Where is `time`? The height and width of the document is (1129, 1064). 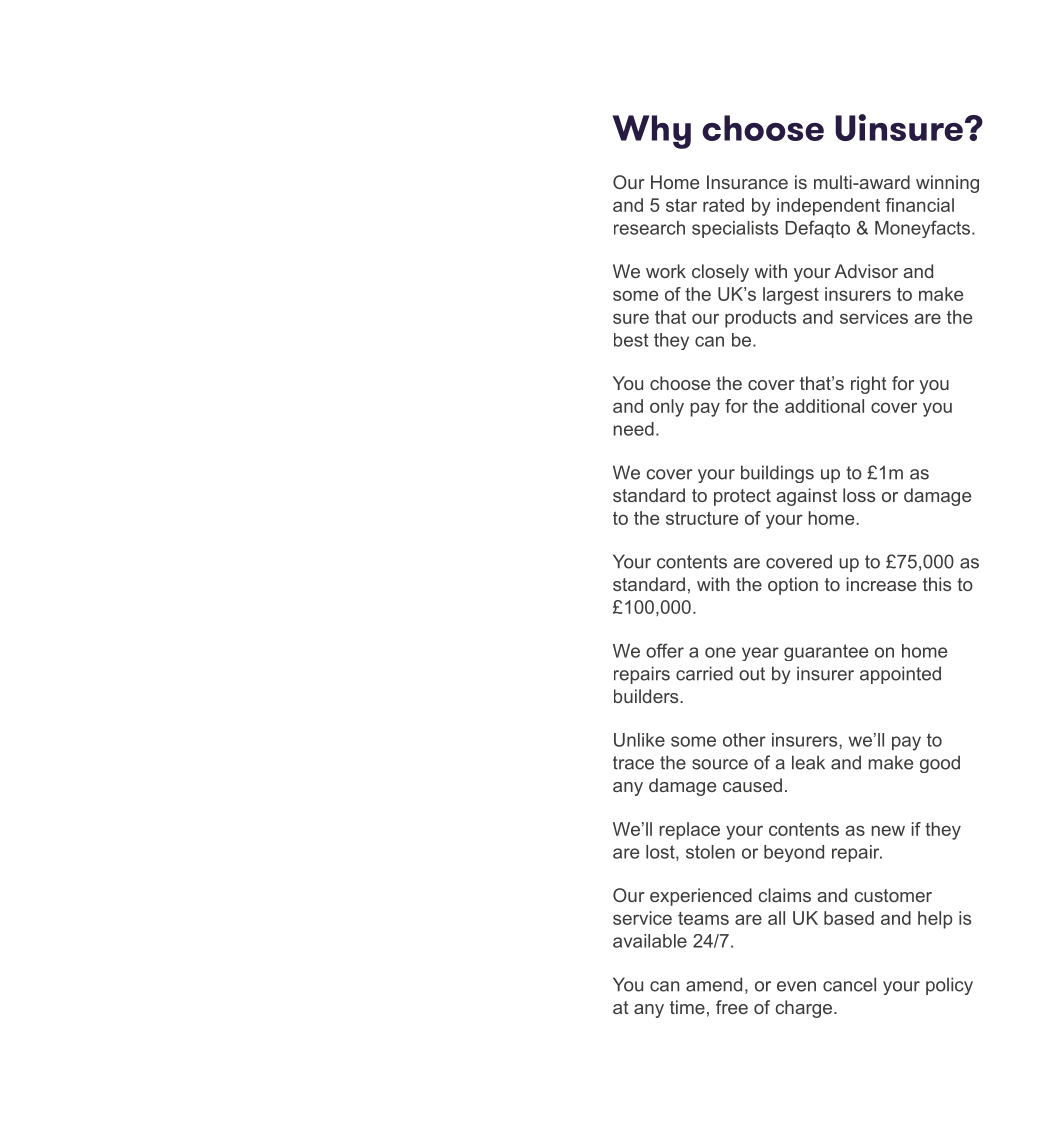 time is located at coordinates (687, 1007).
